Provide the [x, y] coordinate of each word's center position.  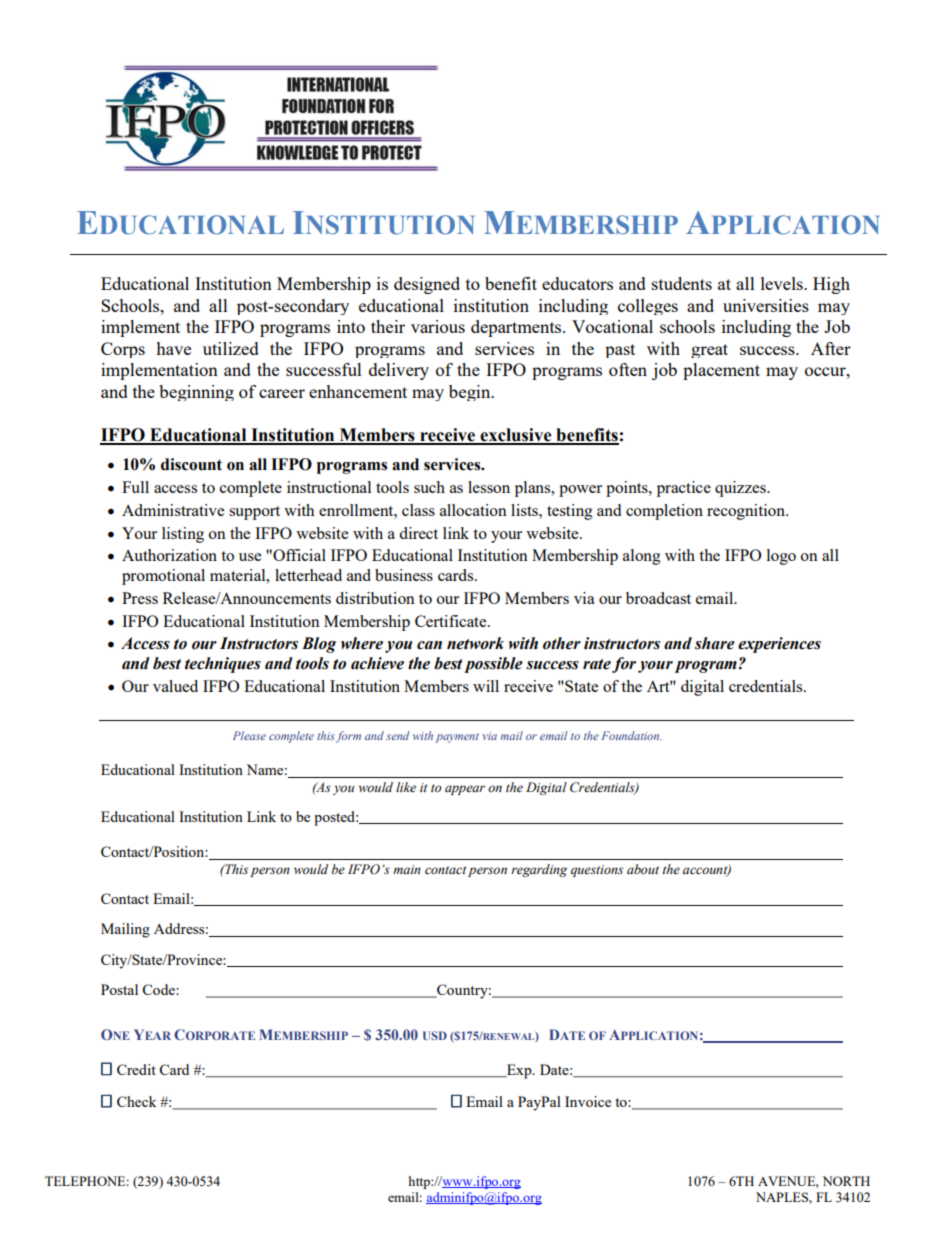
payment [457, 738]
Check [137, 1101]
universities [766, 305]
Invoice [588, 1101]
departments [517, 328]
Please [249, 735]
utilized [231, 348]
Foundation [631, 735]
